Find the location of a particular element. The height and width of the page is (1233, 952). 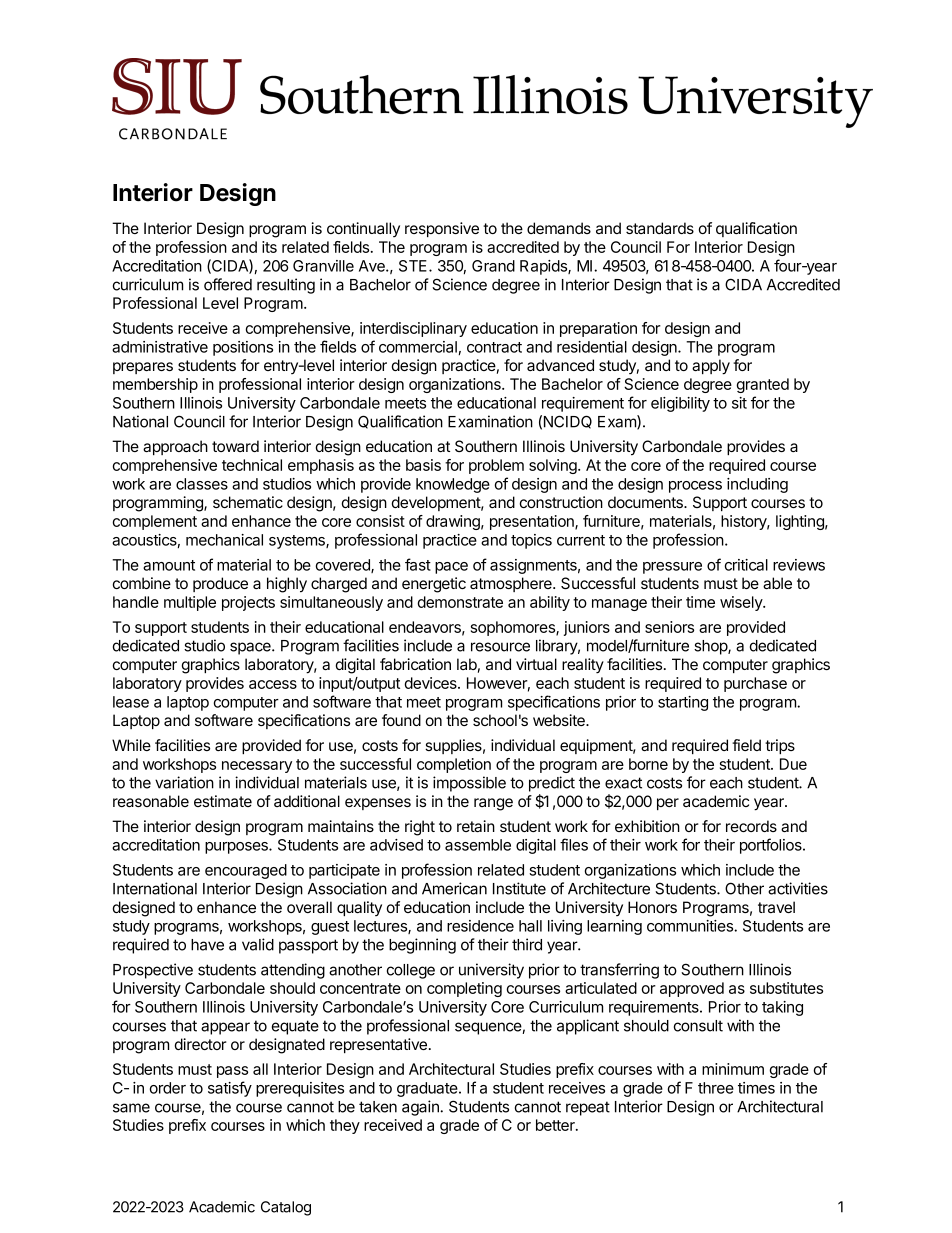

Catalog is located at coordinates (286, 1208).
